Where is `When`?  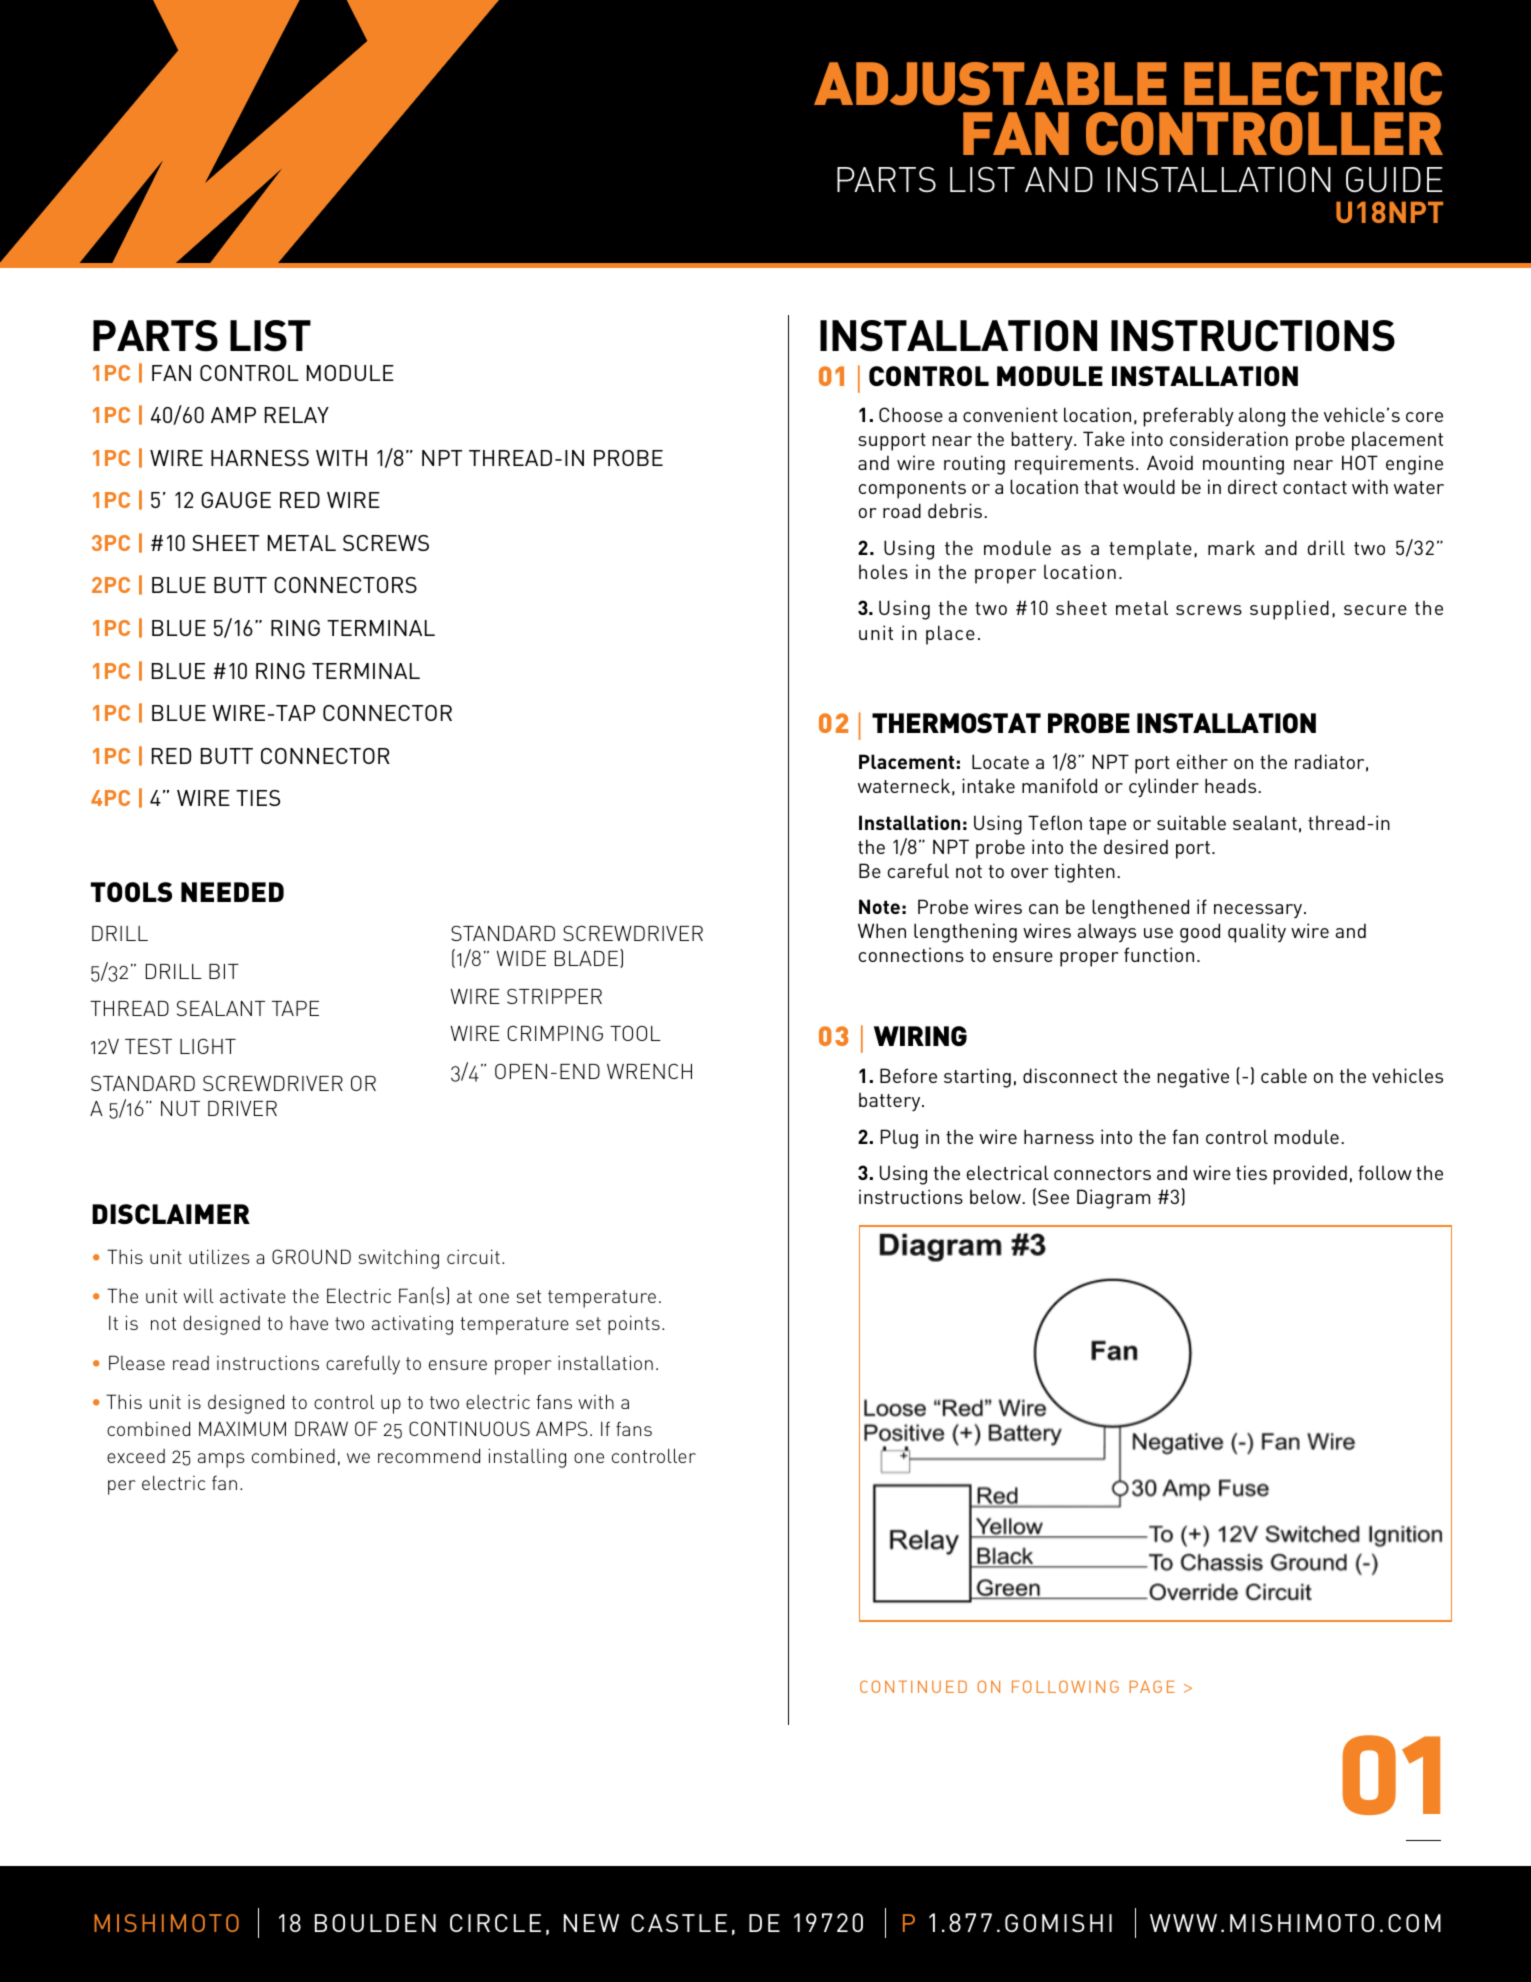
When is located at coordinates (882, 930).
